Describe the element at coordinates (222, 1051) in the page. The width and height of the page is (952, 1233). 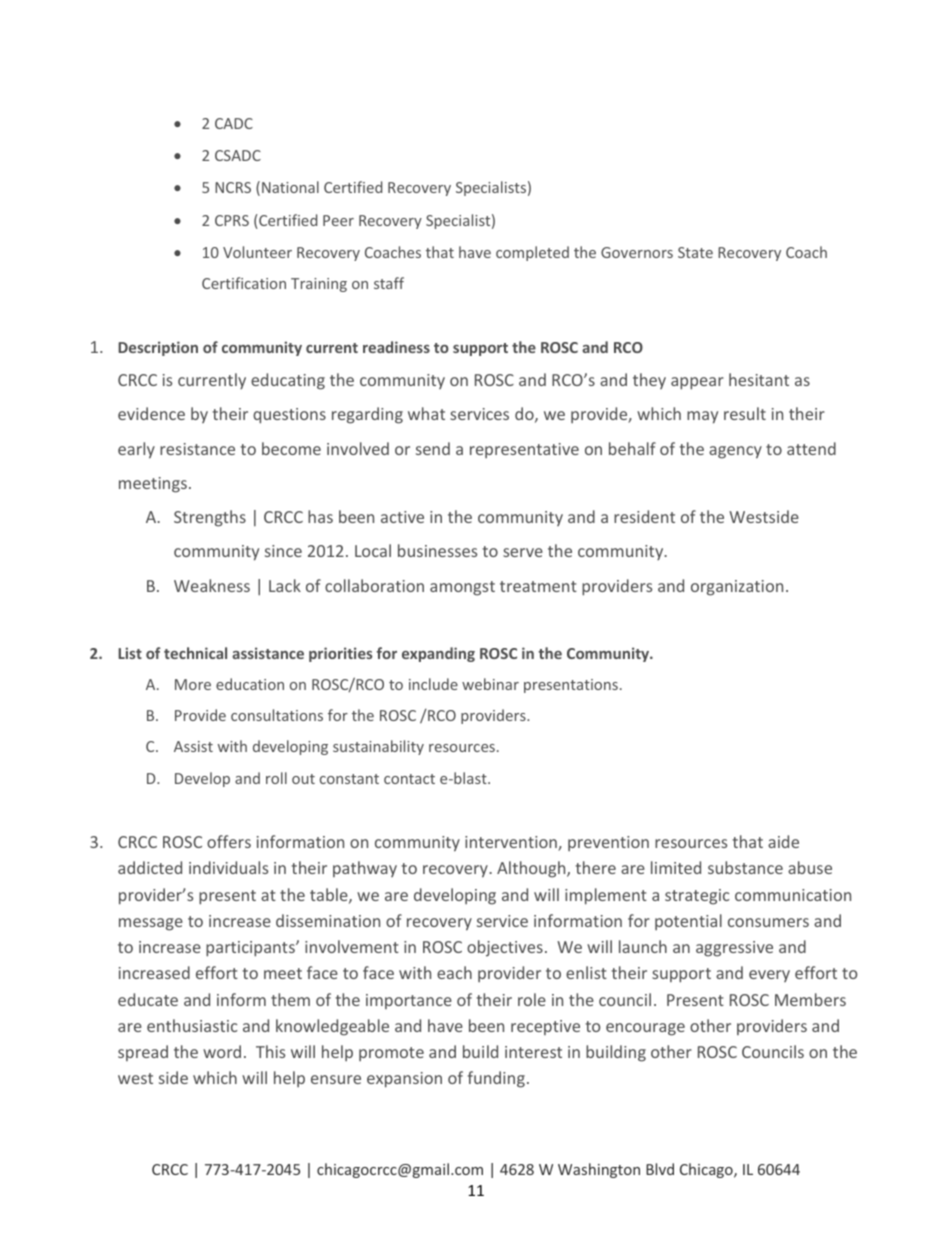
I see `word` at that location.
